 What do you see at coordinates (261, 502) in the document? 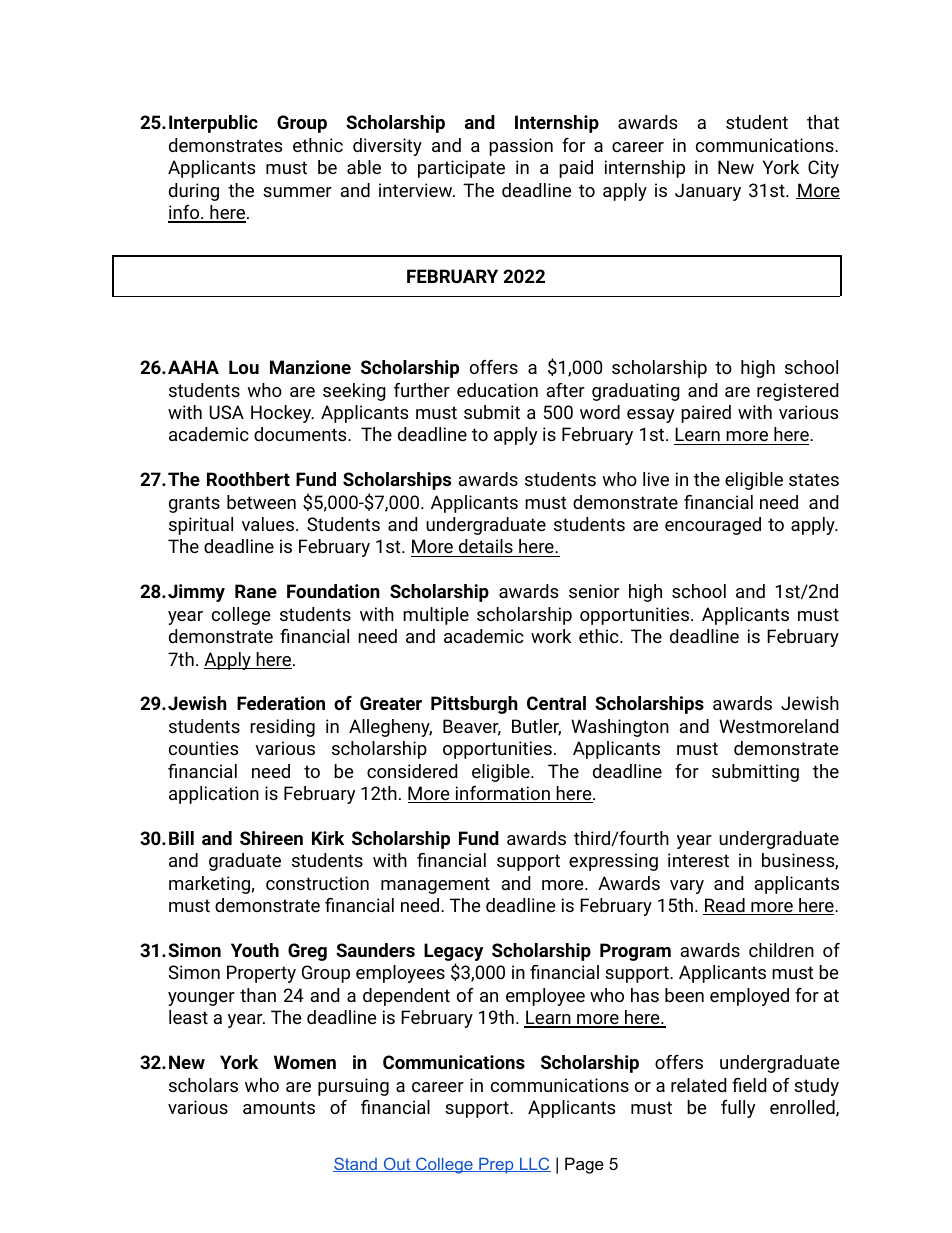
I see `between` at bounding box center [261, 502].
